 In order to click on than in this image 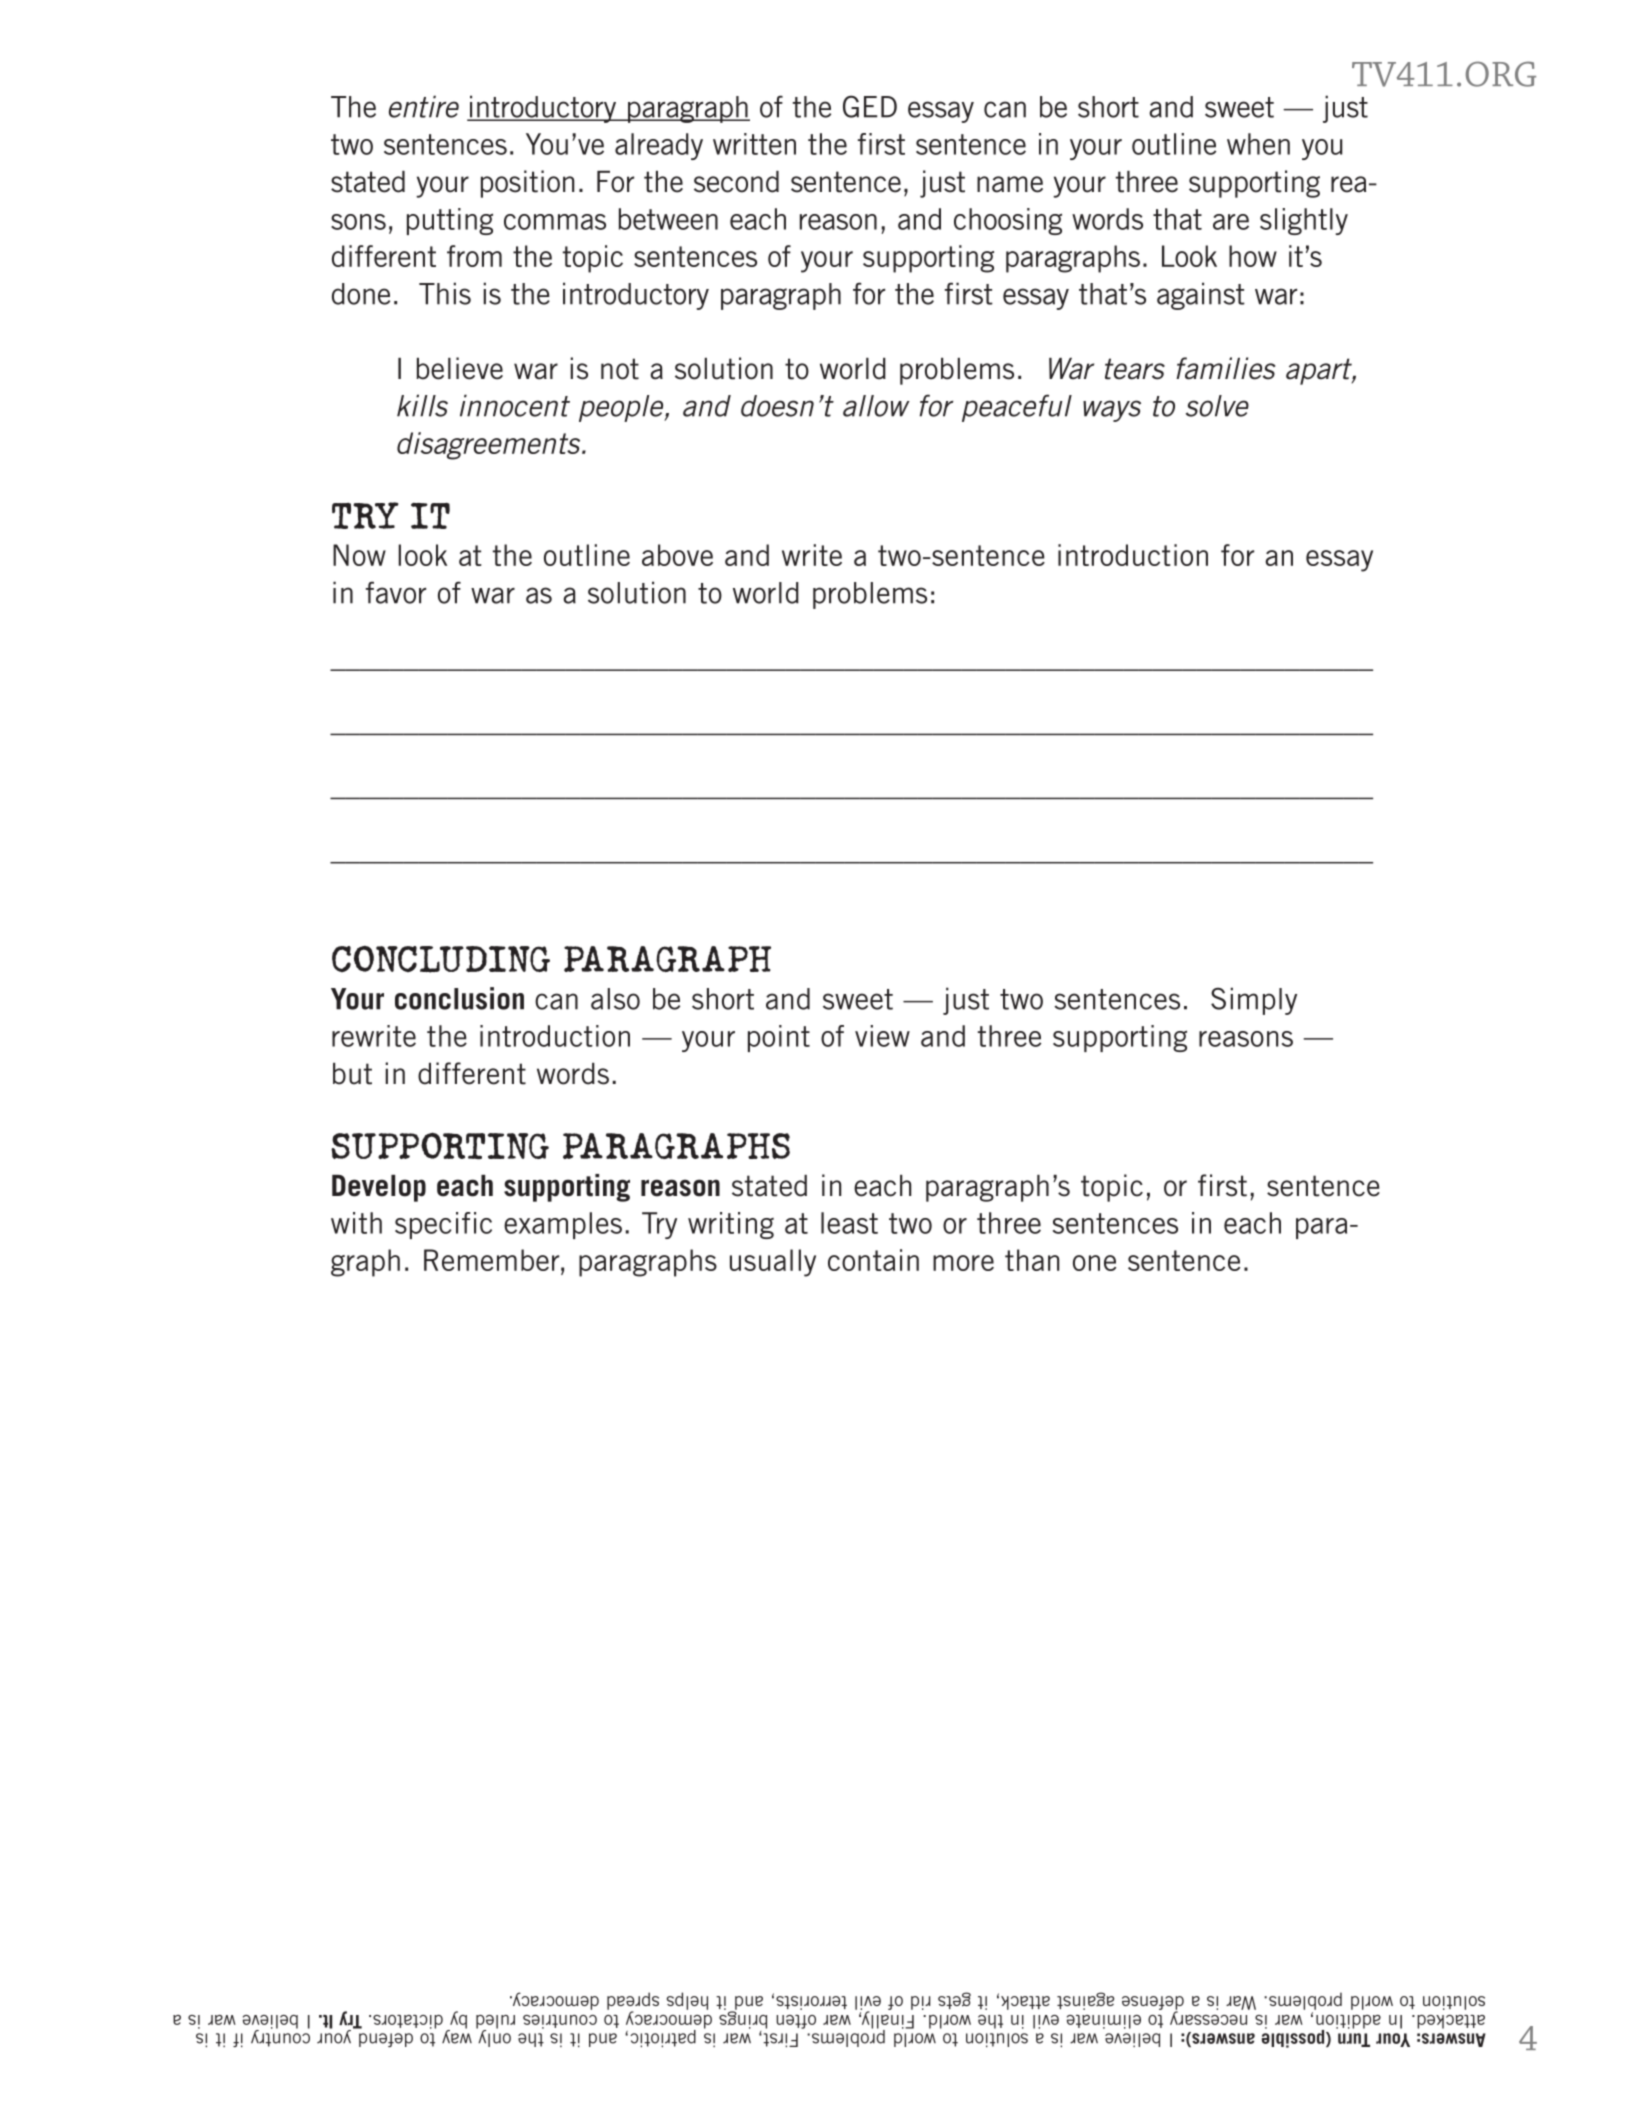, I will do `click(1032, 1260)`.
